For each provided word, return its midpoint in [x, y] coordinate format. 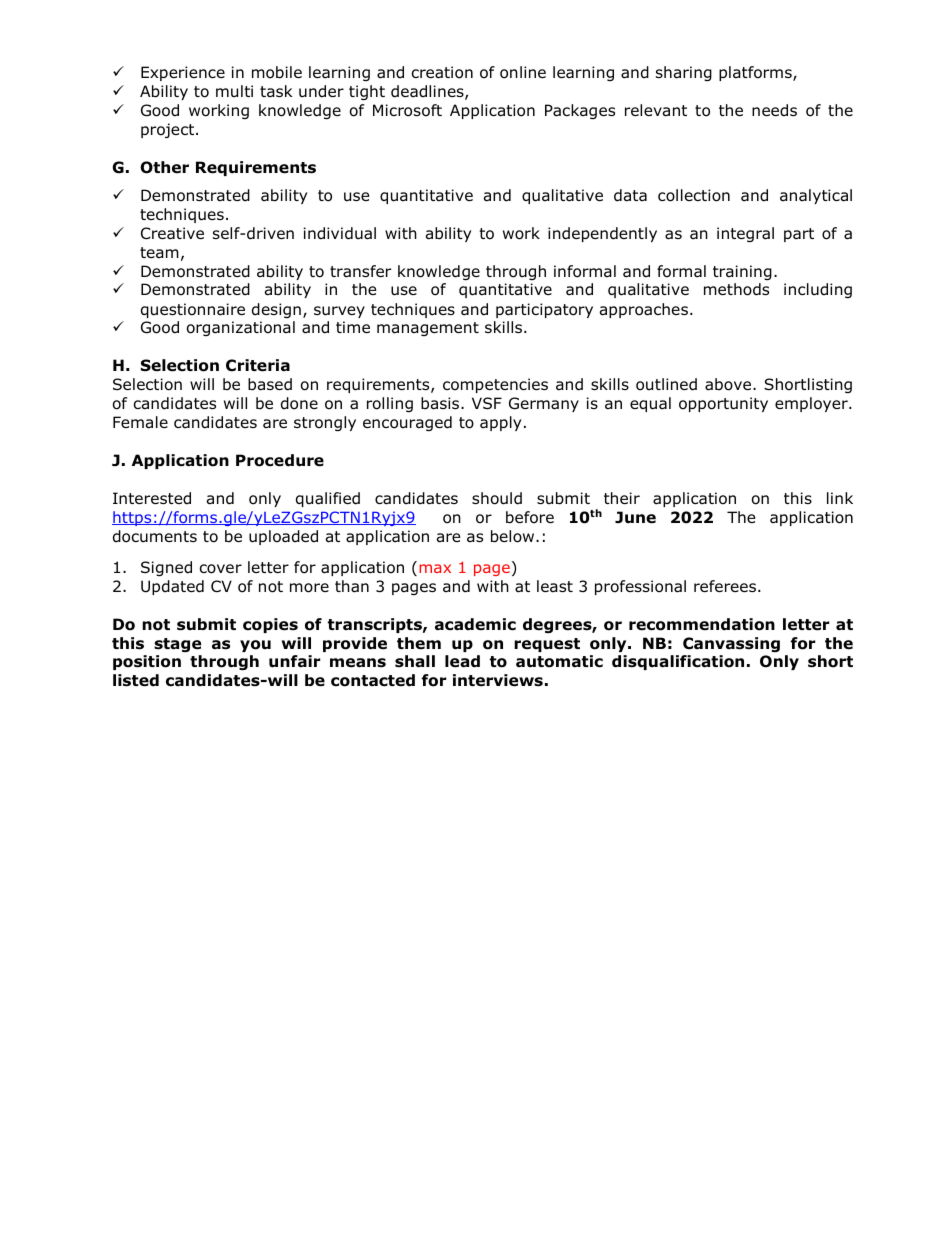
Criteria [258, 365]
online [523, 72]
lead [462, 661]
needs [774, 110]
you [255, 646]
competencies [495, 385]
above [728, 384]
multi [234, 91]
